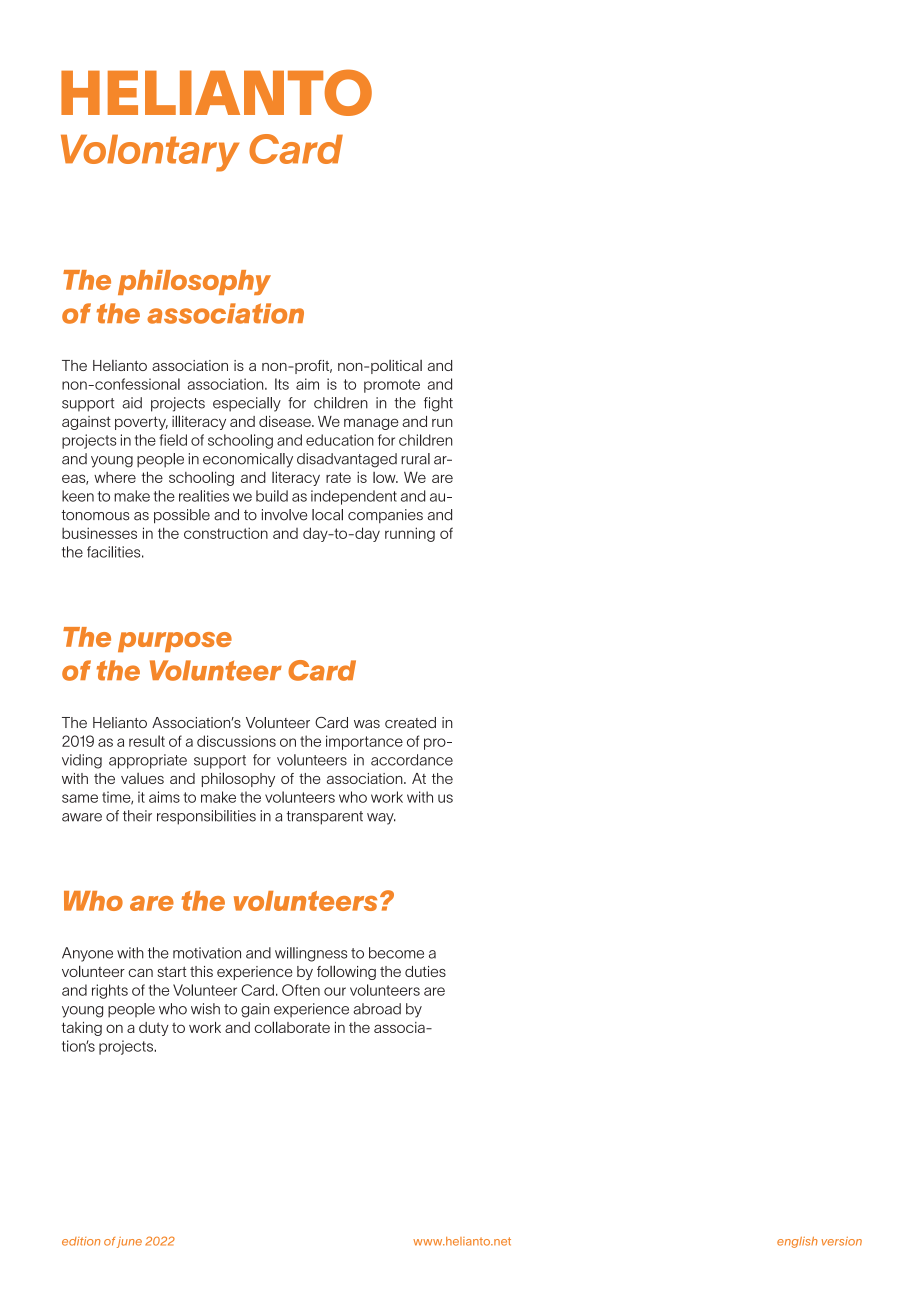  I want to click on rural, so click(415, 459).
